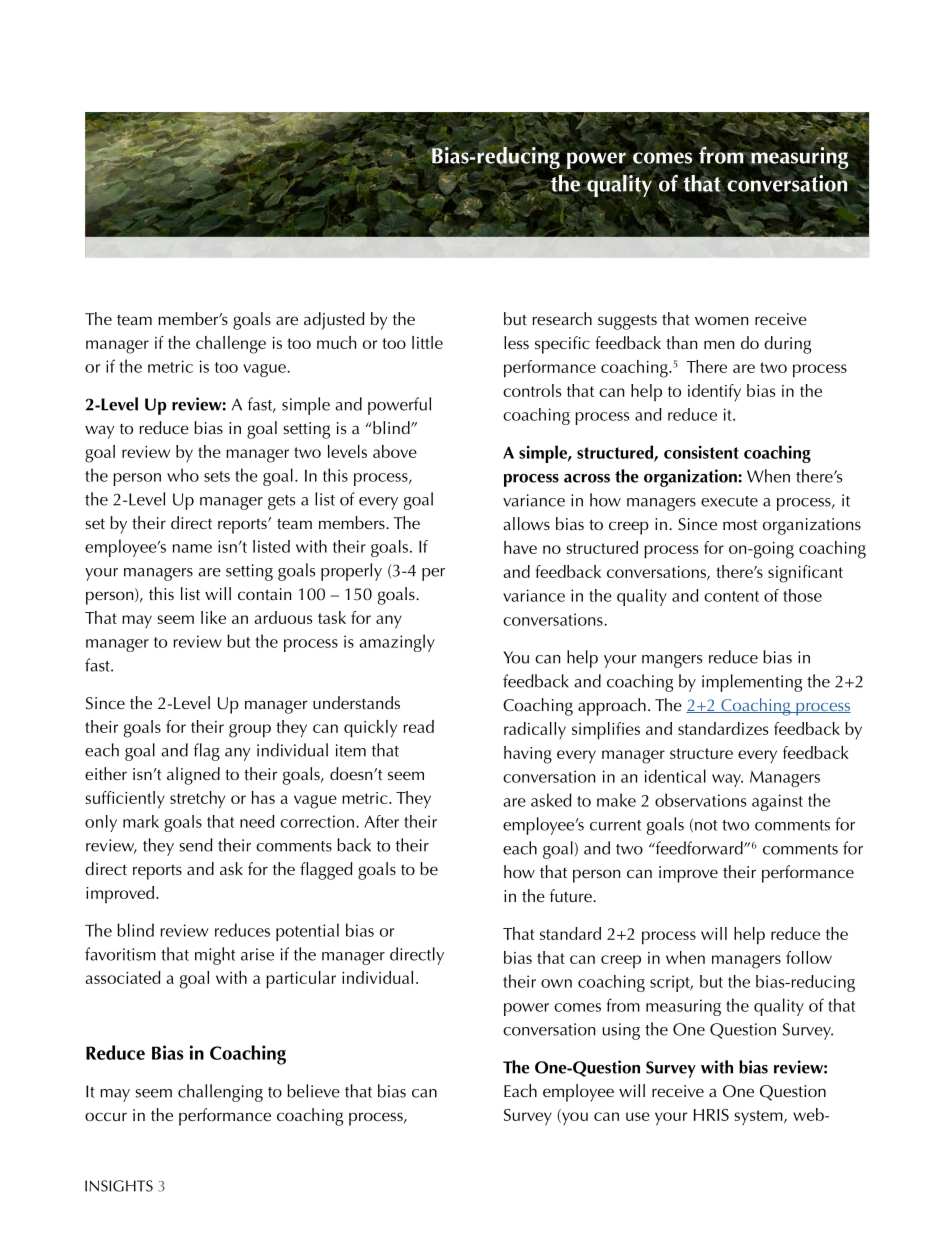 This image has width=952, height=1233. Describe the element at coordinates (675, 776) in the image. I see `identical` at that location.
